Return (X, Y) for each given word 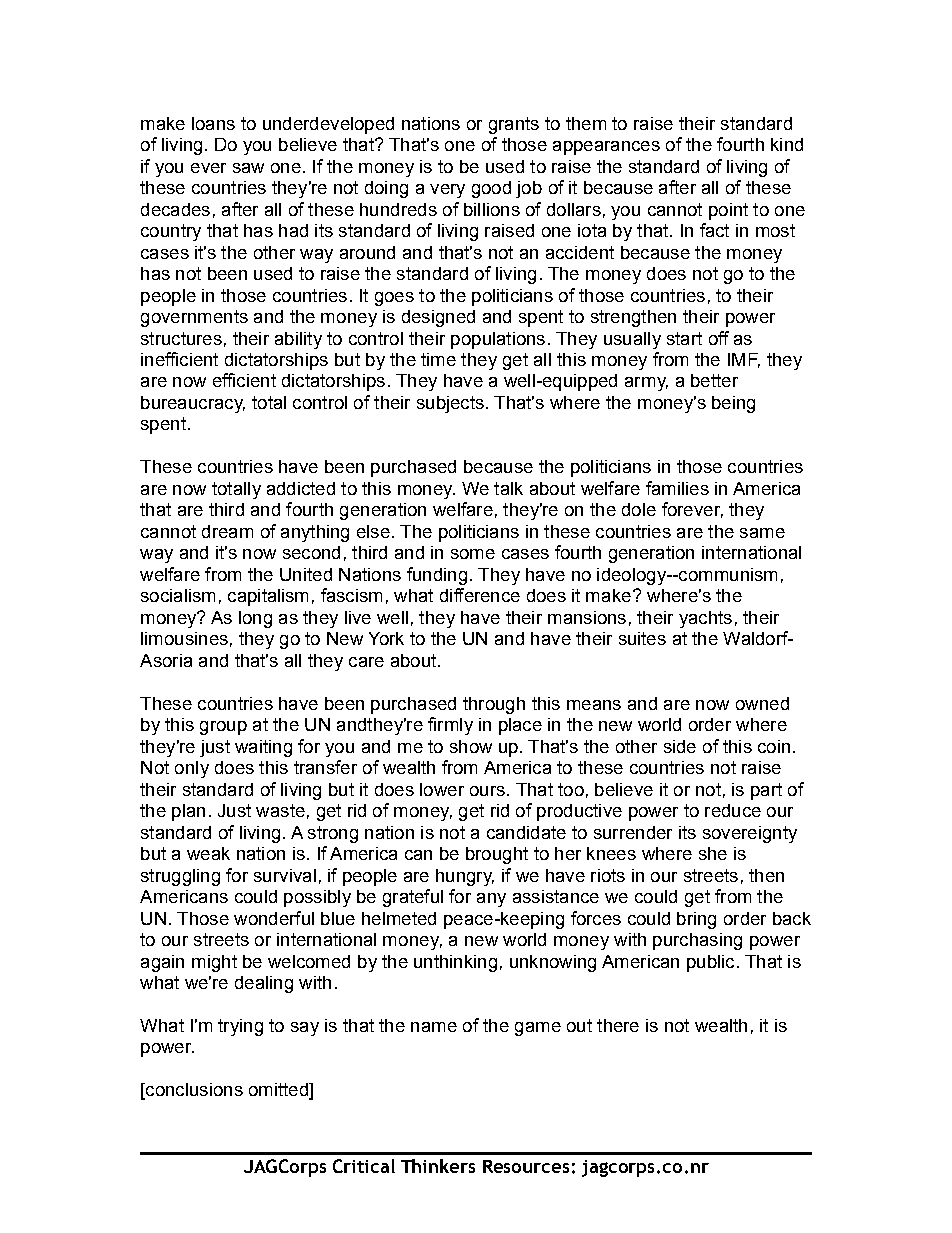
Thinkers (438, 1166)
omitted (279, 1091)
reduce (733, 810)
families (677, 488)
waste (280, 810)
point (728, 211)
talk (508, 488)
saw (248, 168)
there (618, 1025)
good (491, 189)
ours (487, 791)
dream (227, 531)
